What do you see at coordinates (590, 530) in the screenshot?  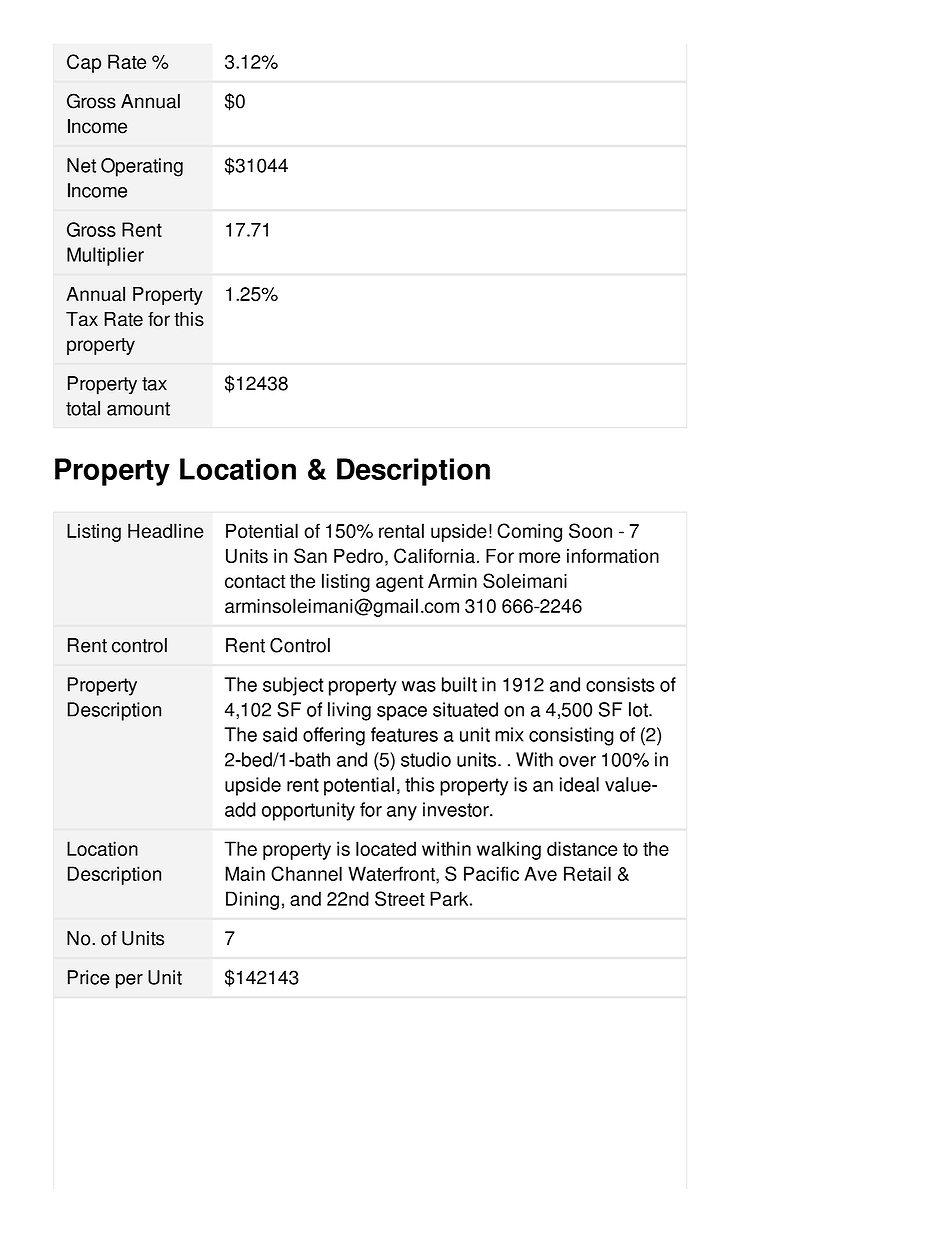 I see `Soon` at bounding box center [590, 530].
